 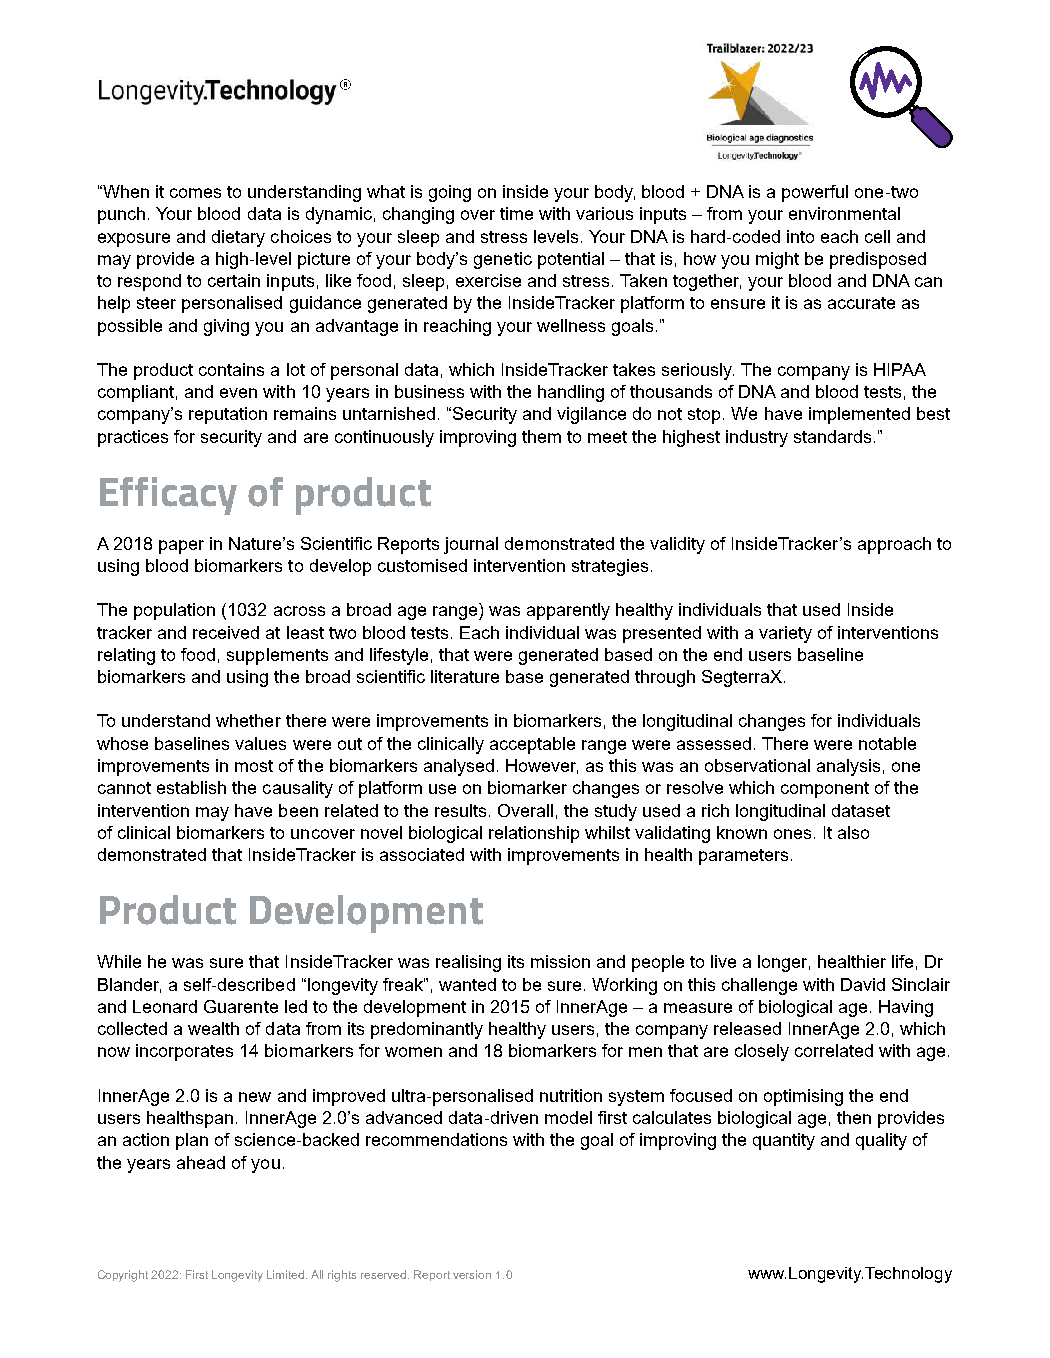 I want to click on time, so click(x=516, y=213).
